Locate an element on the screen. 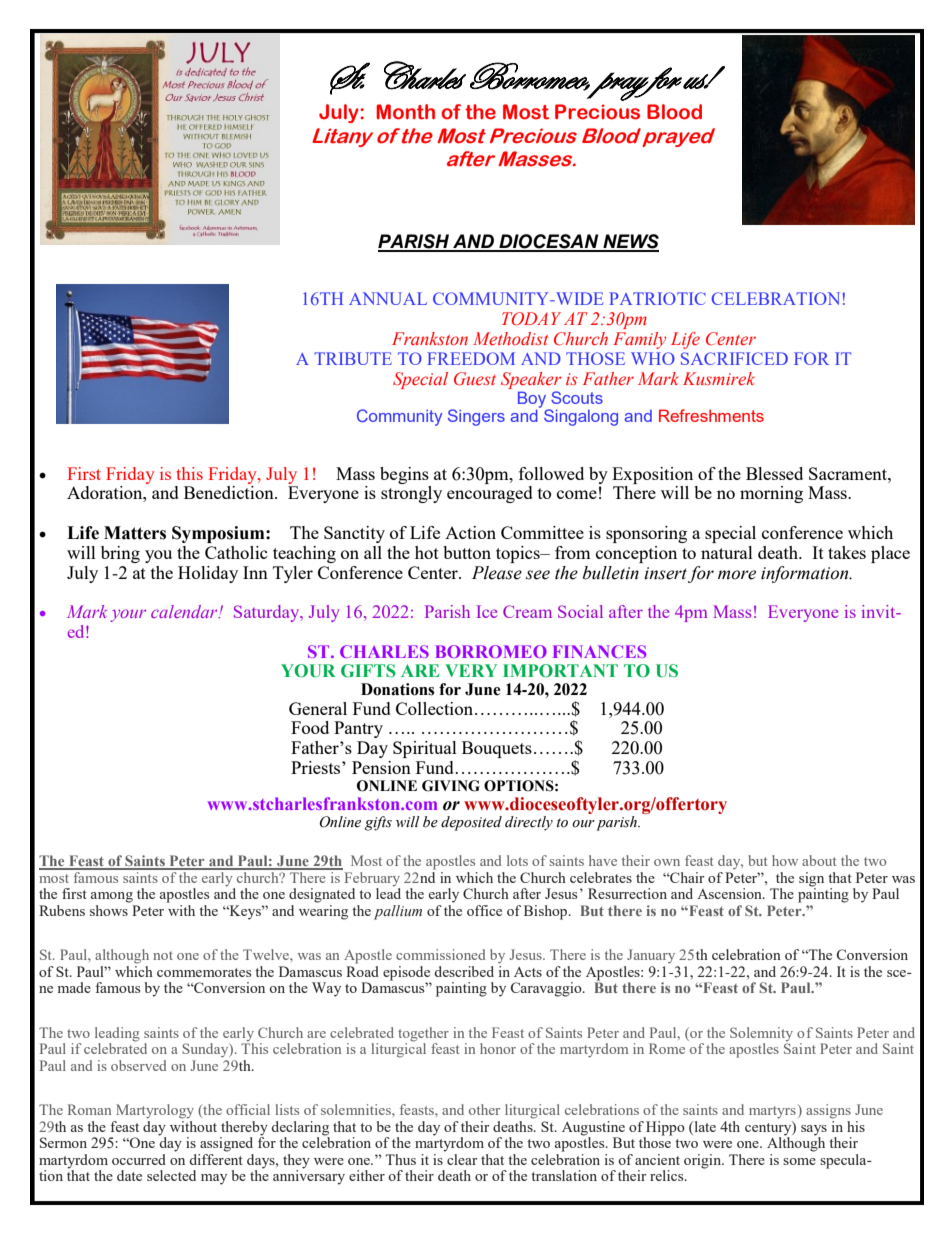 The image size is (952, 1233). Saturday is located at coordinates (268, 613).
